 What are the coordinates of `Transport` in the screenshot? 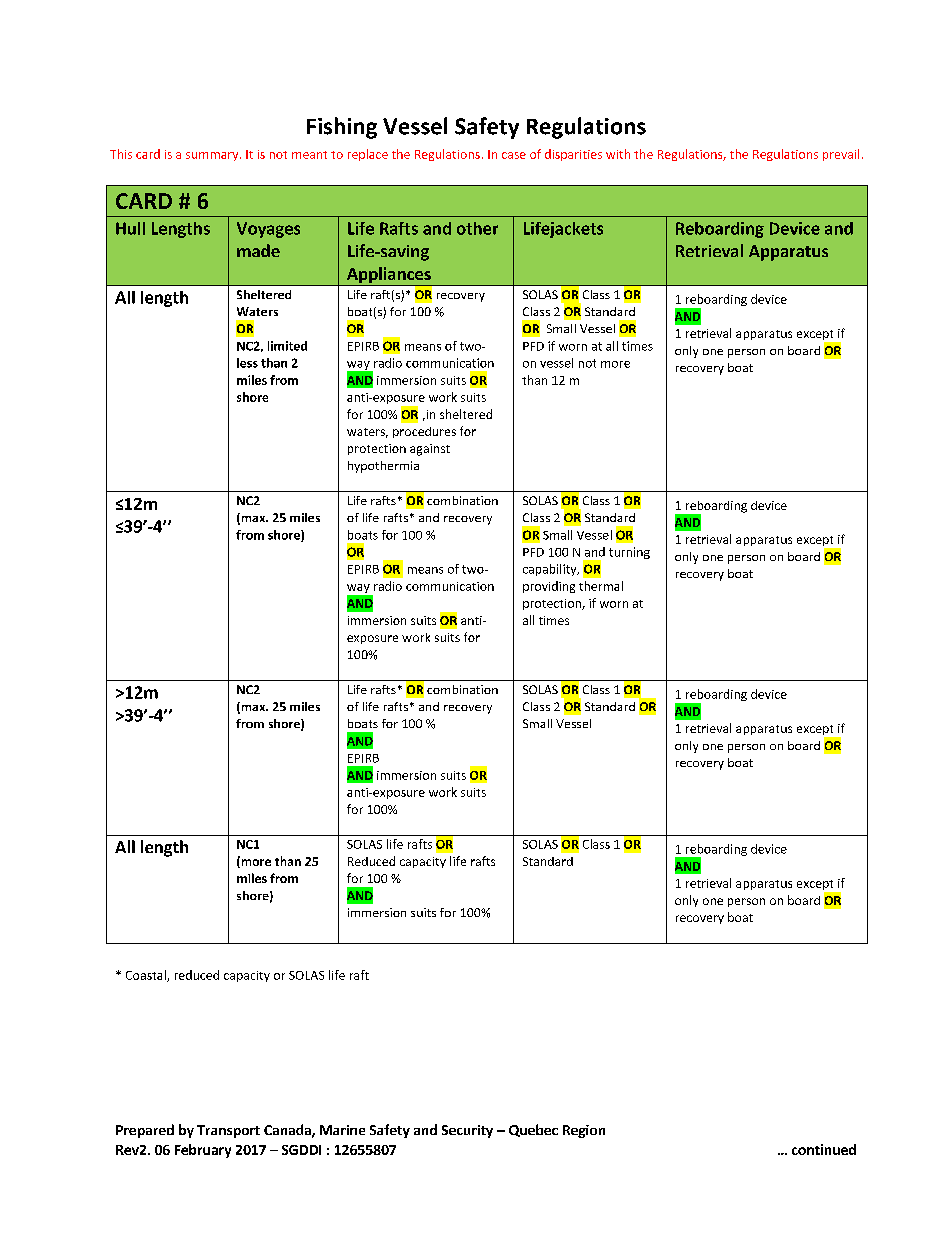 It's located at (228, 1131).
